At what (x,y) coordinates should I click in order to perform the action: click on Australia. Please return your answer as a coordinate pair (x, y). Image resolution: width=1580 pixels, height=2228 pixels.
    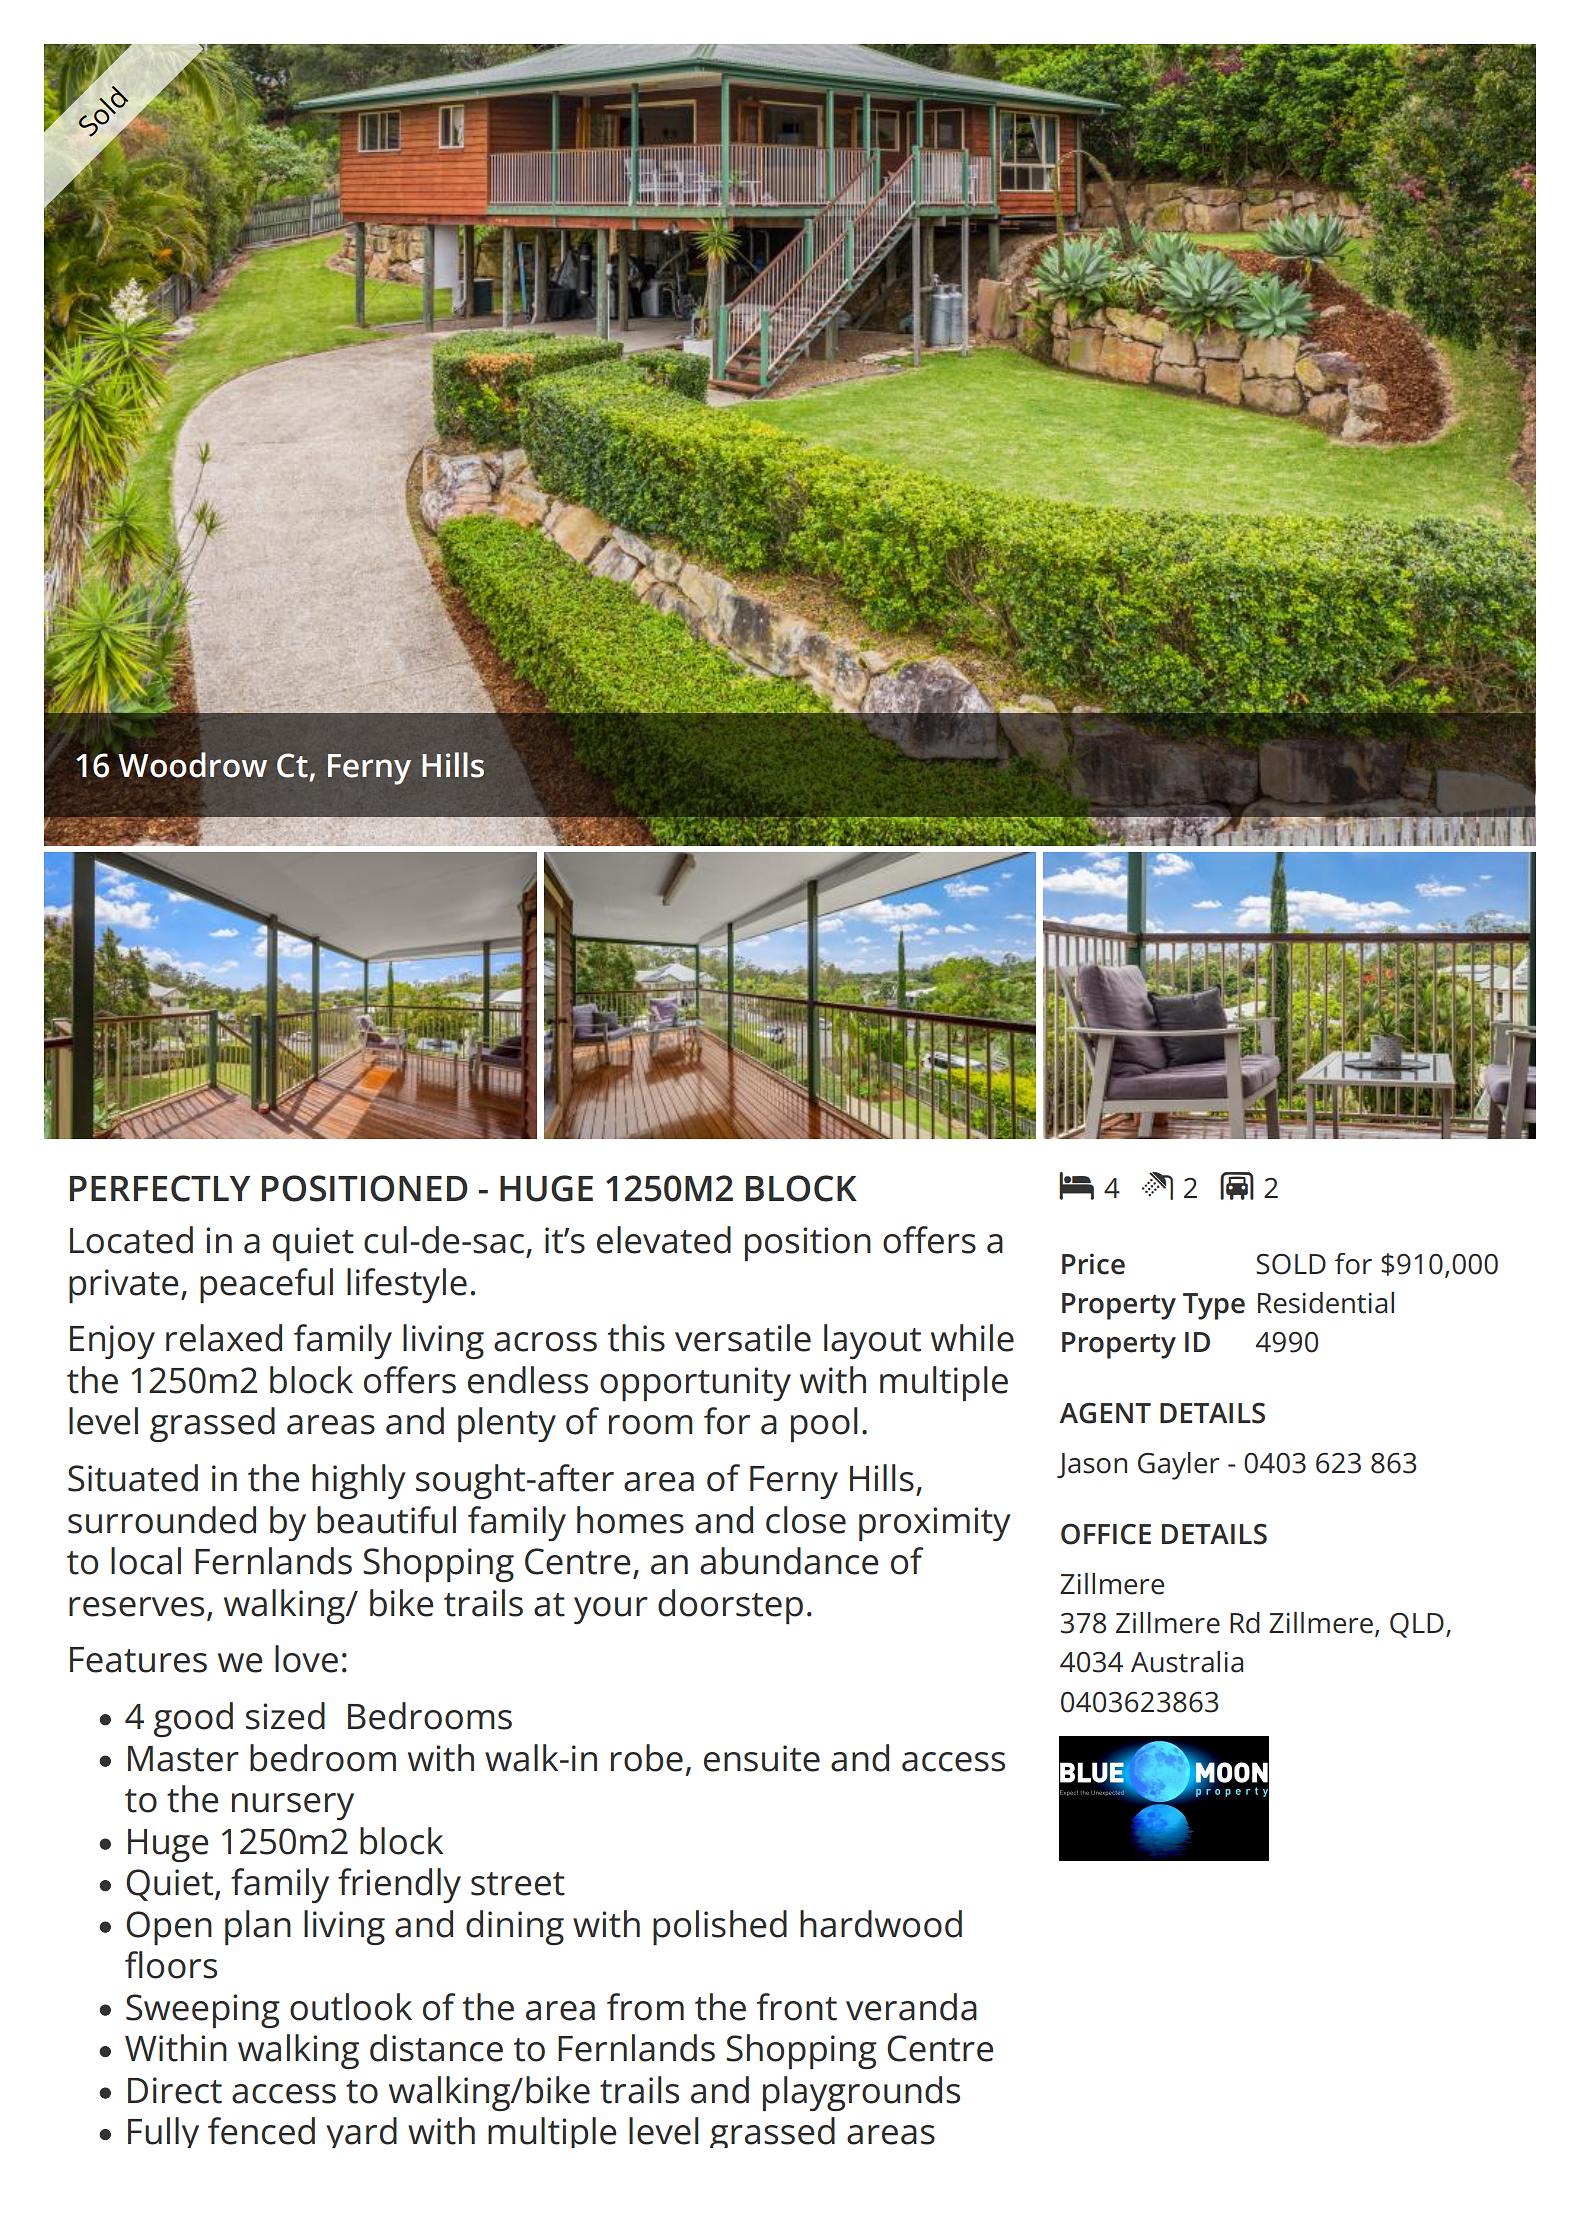
    Looking at the image, I should click on (1187, 1662).
